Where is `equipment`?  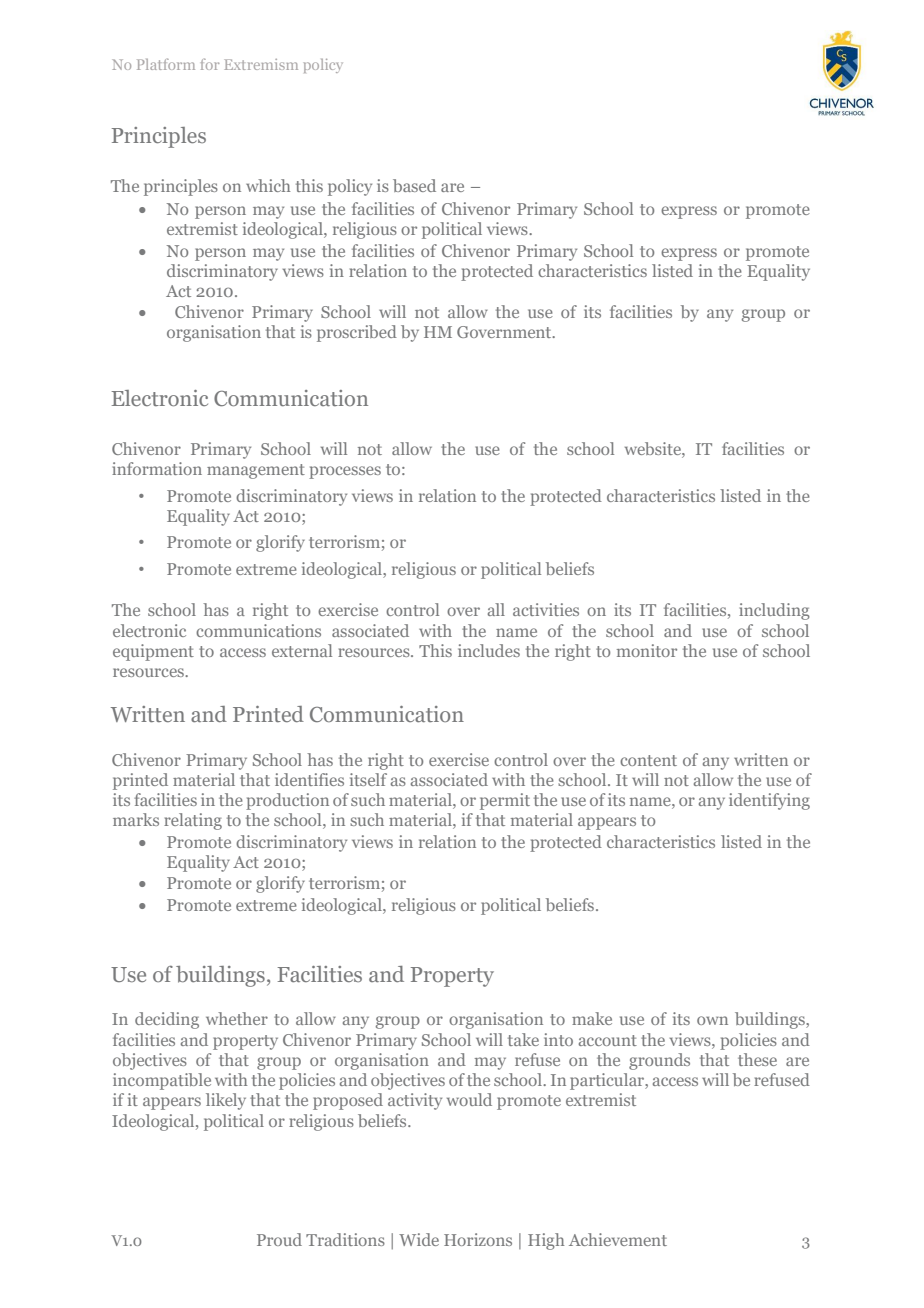 equipment is located at coordinates (153, 652).
